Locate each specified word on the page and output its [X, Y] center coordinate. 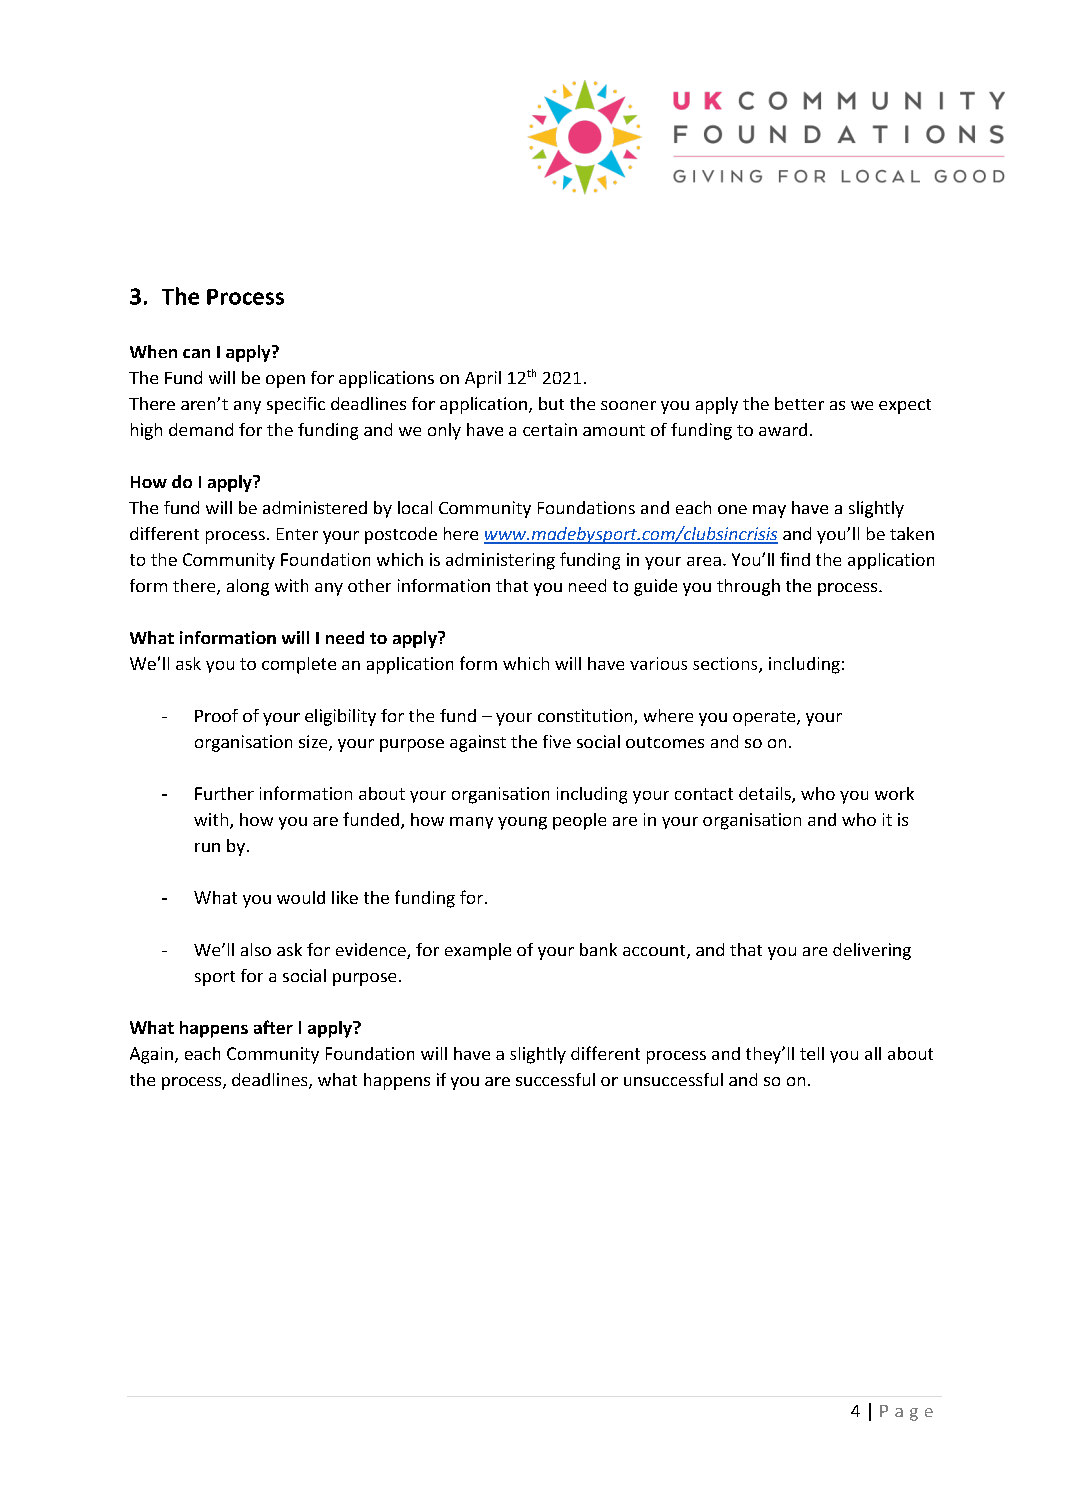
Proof [216, 715]
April [483, 379]
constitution [586, 717]
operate [765, 718]
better [799, 403]
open [285, 381]
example [478, 951]
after [273, 1027]
